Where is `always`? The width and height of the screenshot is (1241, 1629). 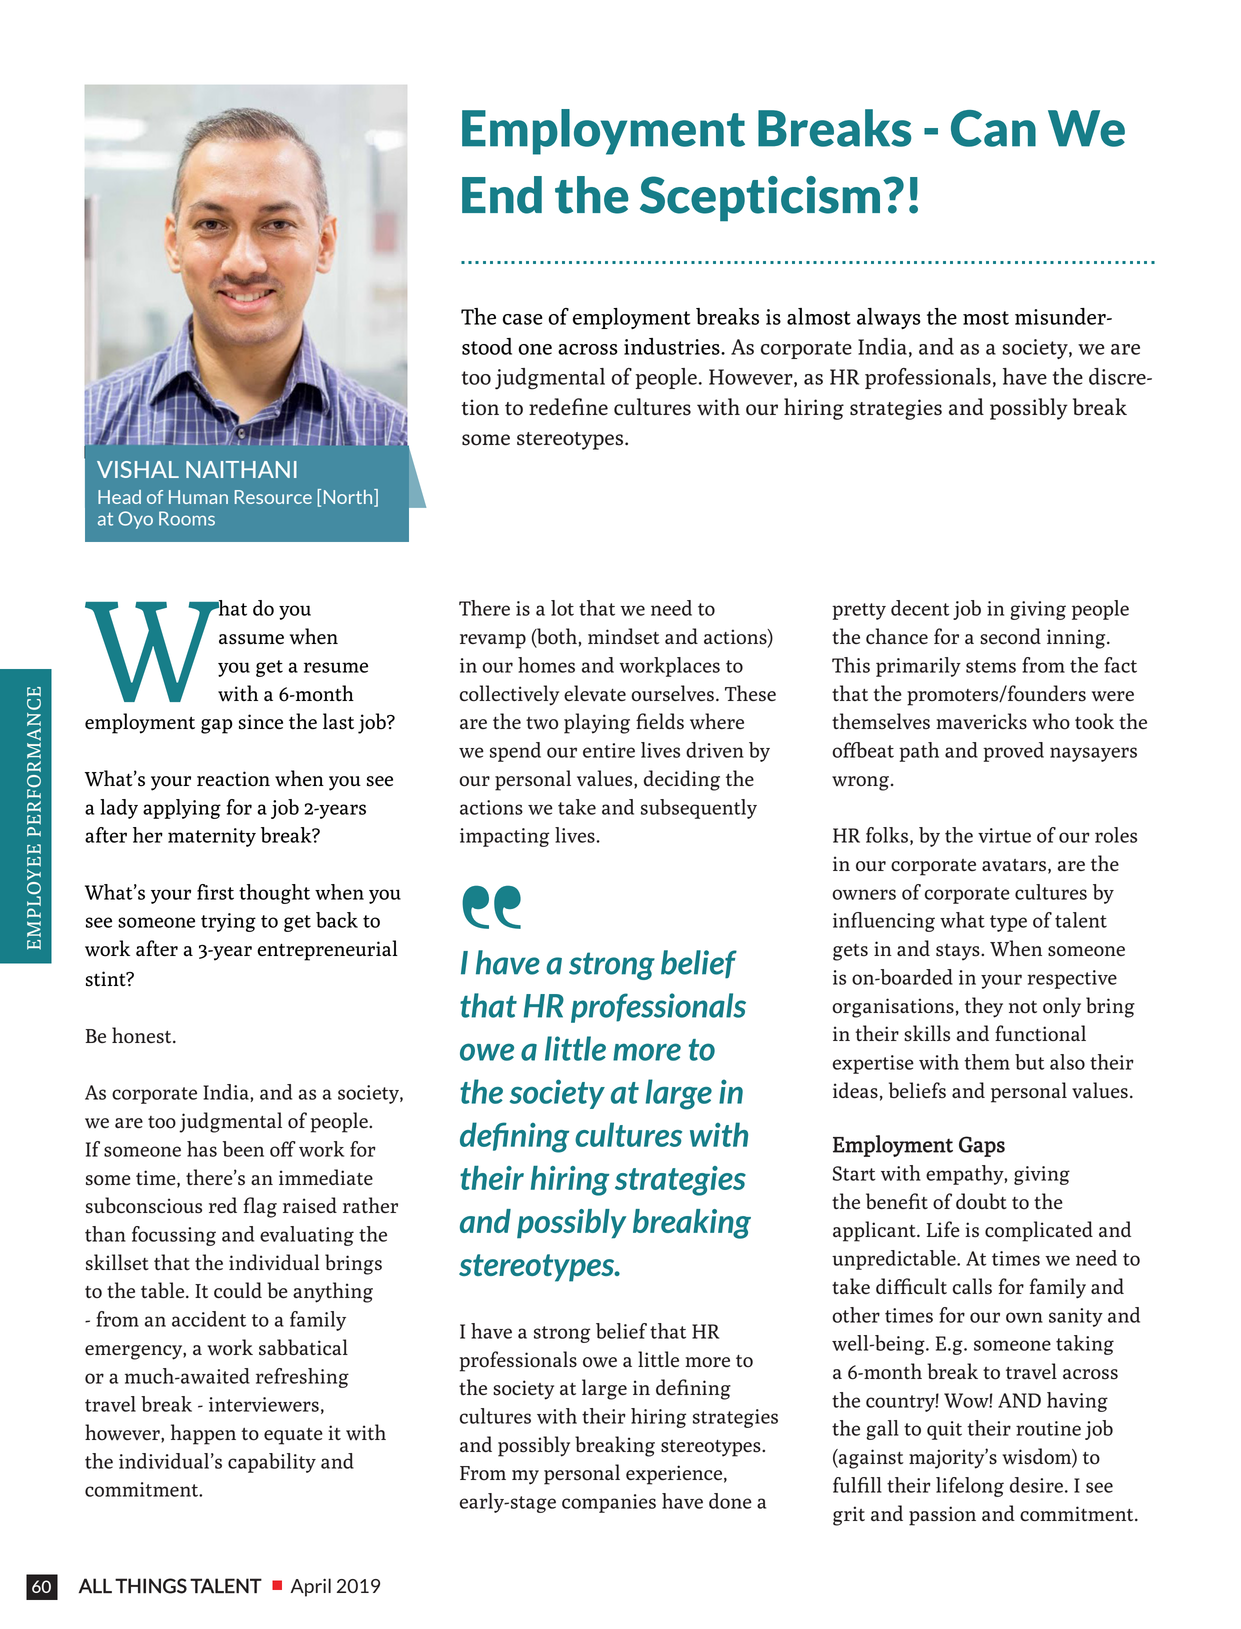
always is located at coordinates (889, 318).
